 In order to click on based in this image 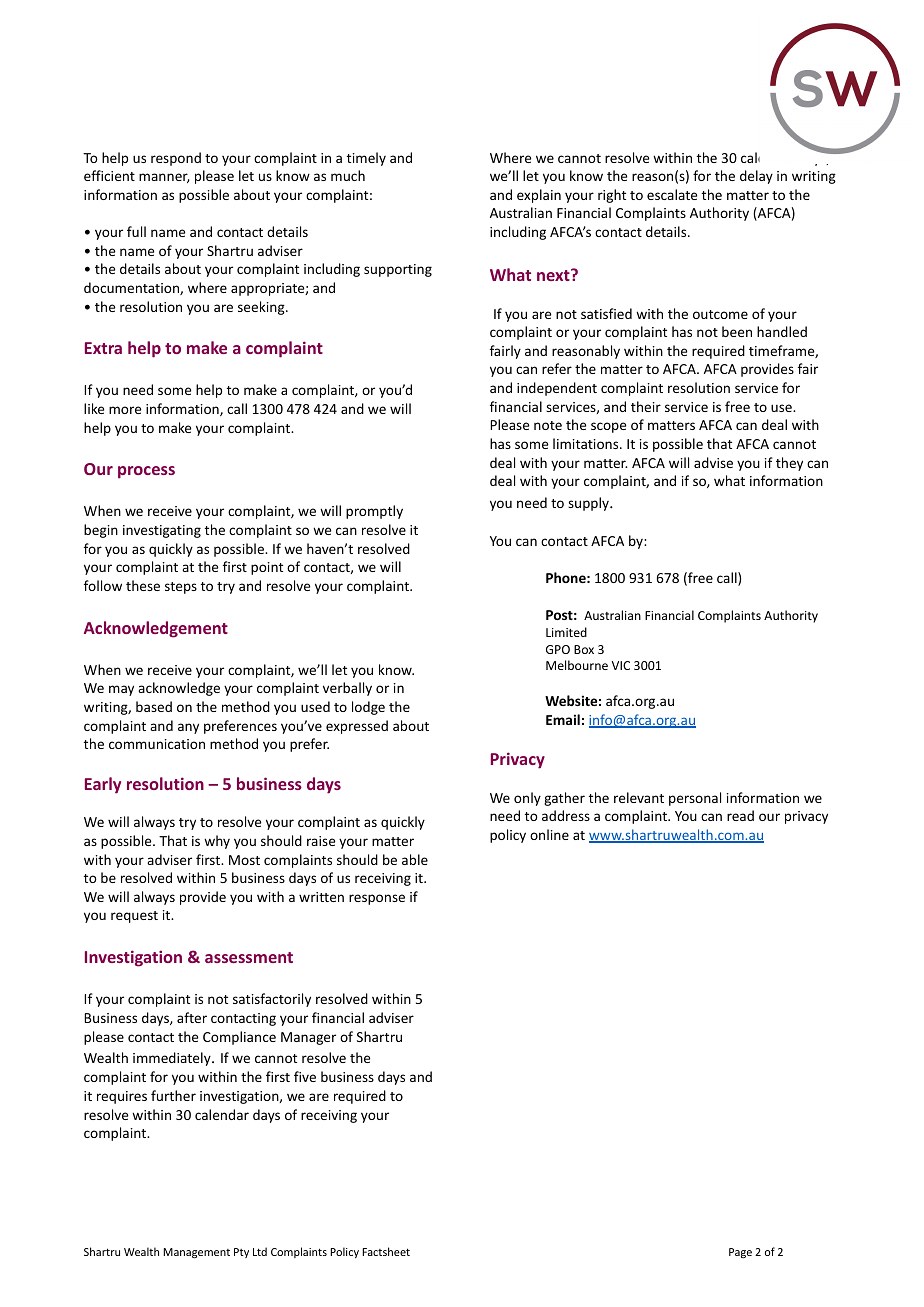, I will do `click(154, 706)`.
